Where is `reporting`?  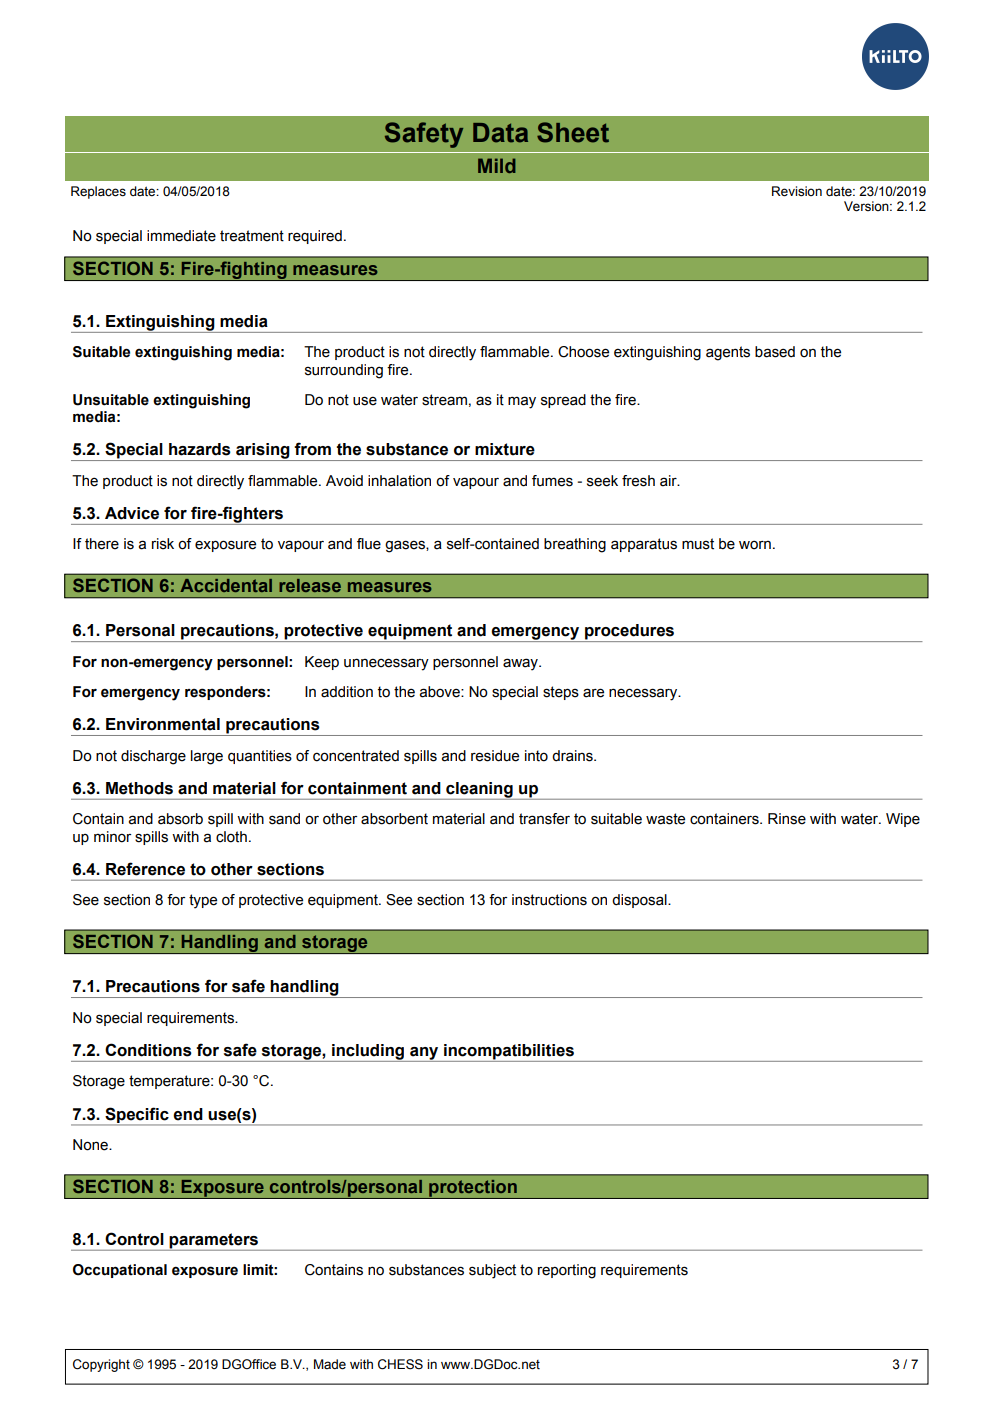 reporting is located at coordinates (567, 1271).
